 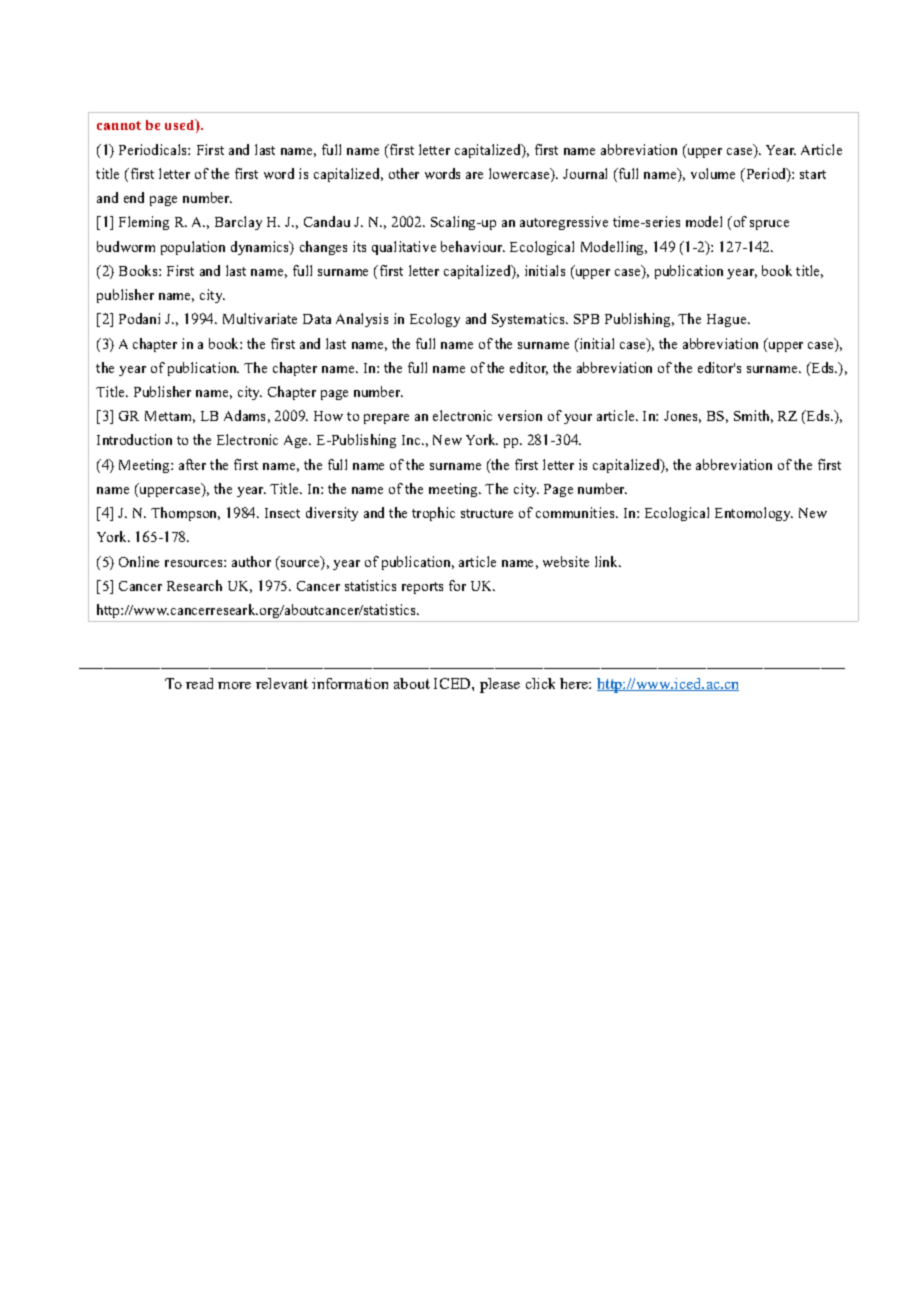 What do you see at coordinates (192, 464) in the page?
I see `after` at bounding box center [192, 464].
